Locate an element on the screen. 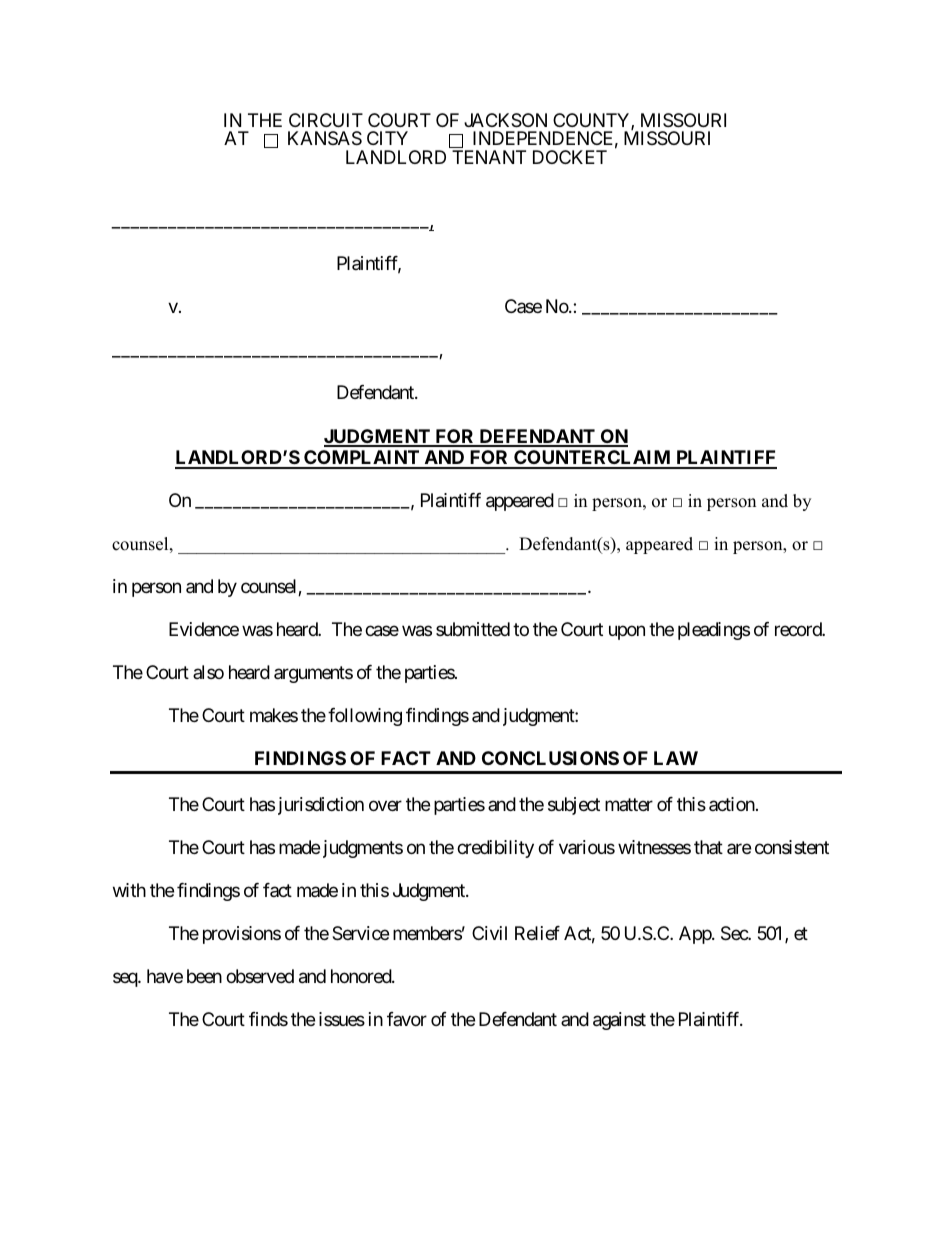  KANSAS is located at coordinates (325, 138).
